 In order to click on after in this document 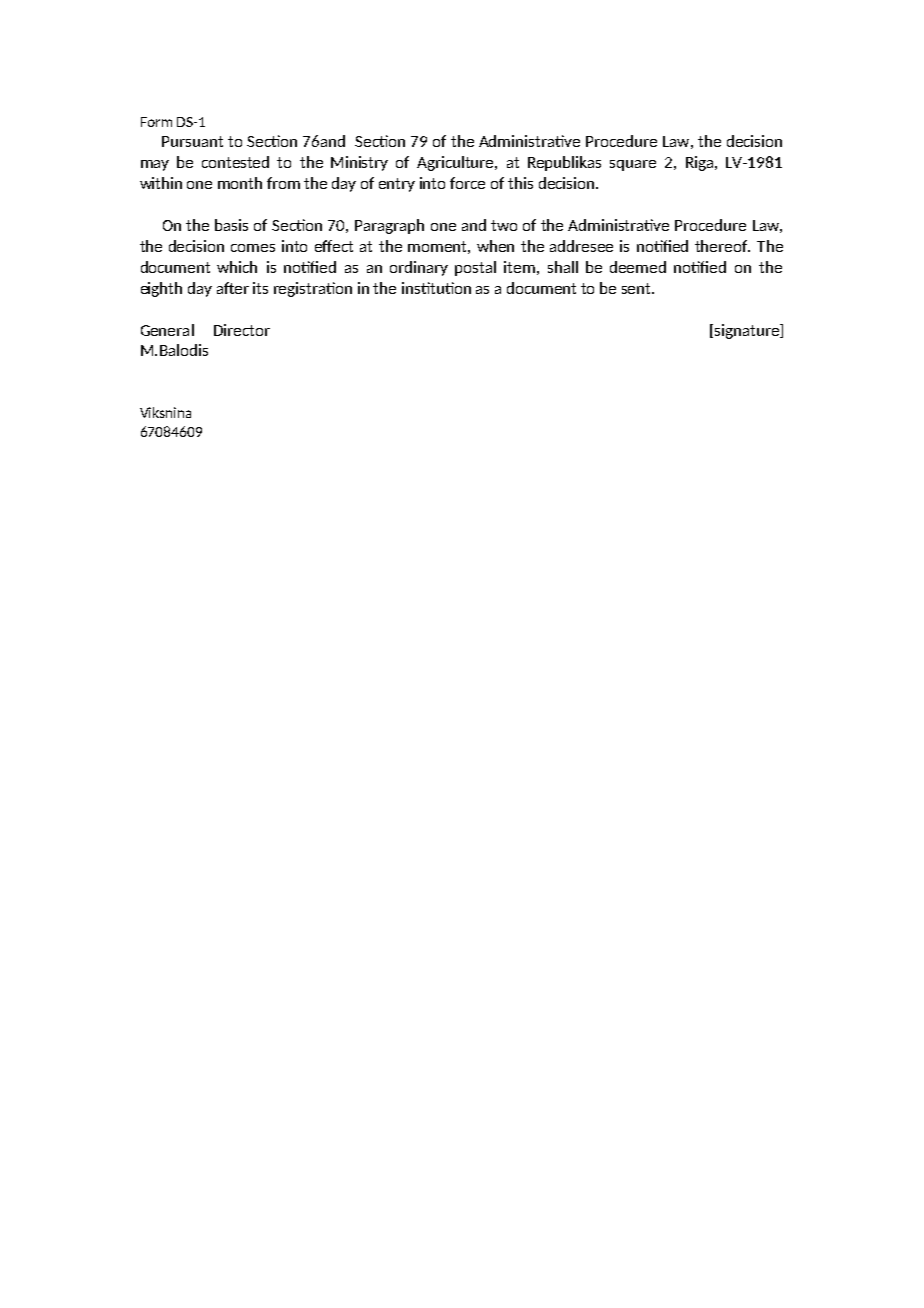, I will do `click(233, 288)`.
